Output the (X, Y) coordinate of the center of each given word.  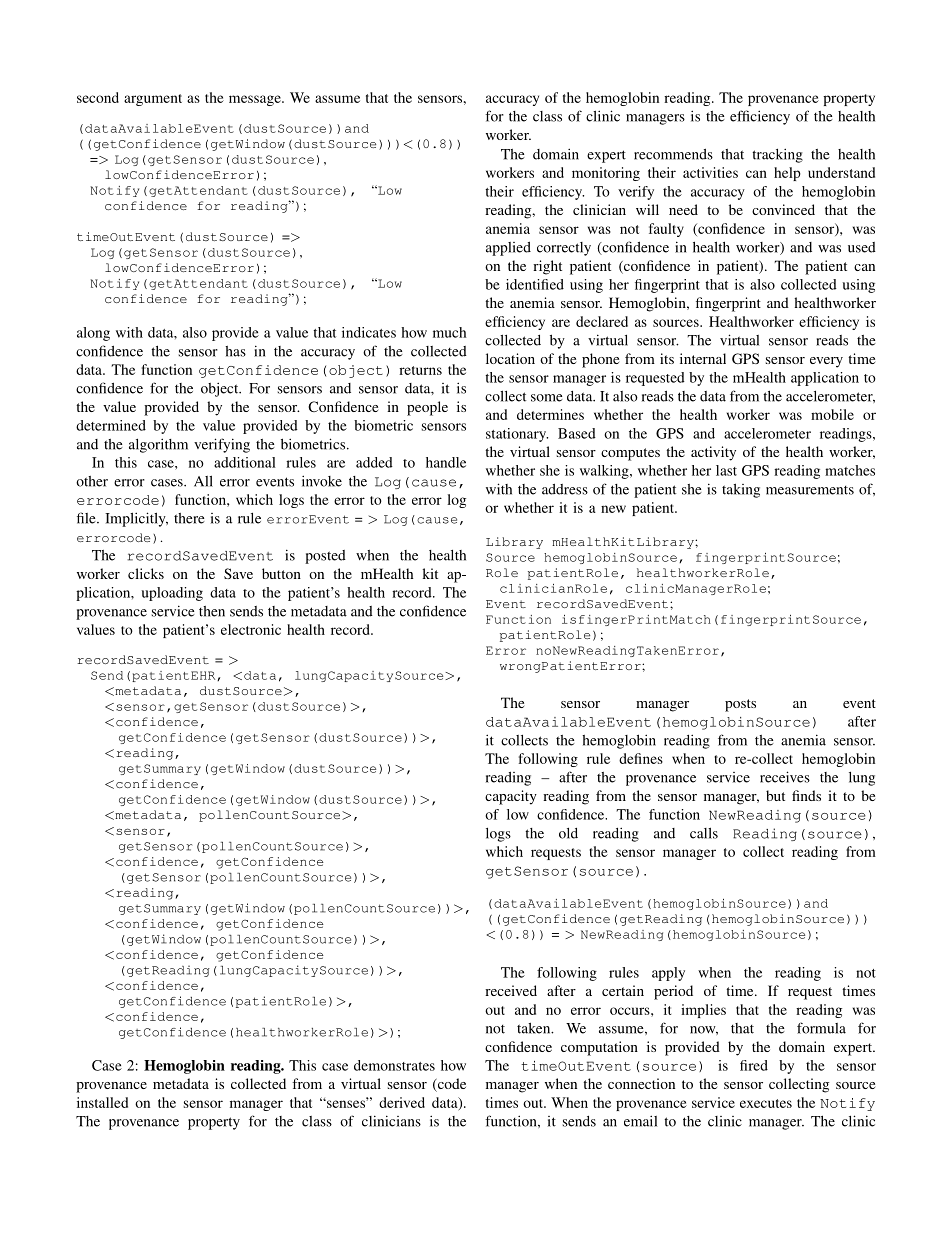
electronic (251, 629)
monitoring (606, 174)
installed (102, 1102)
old (568, 833)
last (726, 470)
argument (153, 100)
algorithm (158, 445)
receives (785, 777)
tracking (777, 155)
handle (446, 462)
